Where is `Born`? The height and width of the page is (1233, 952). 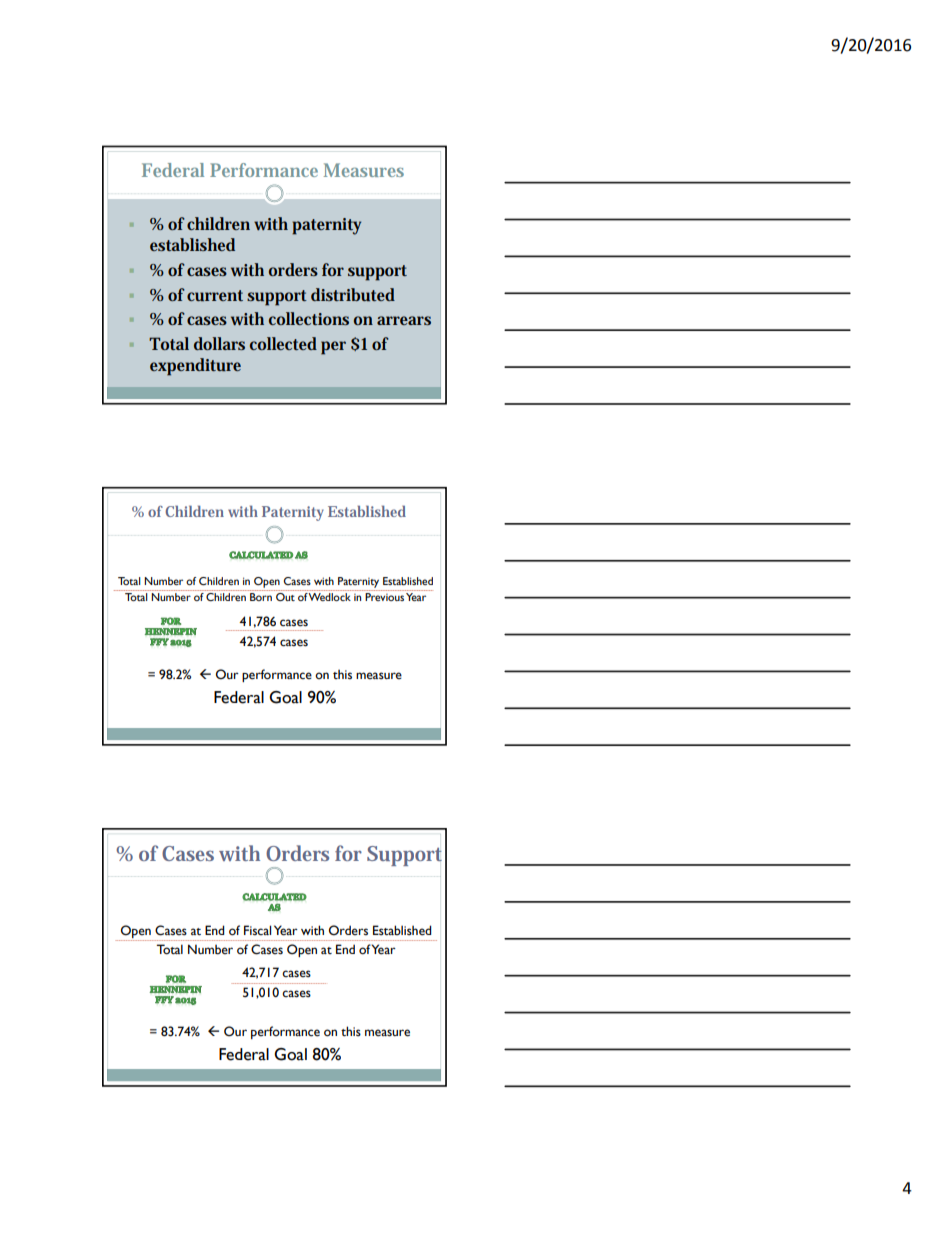
Born is located at coordinates (261, 597).
